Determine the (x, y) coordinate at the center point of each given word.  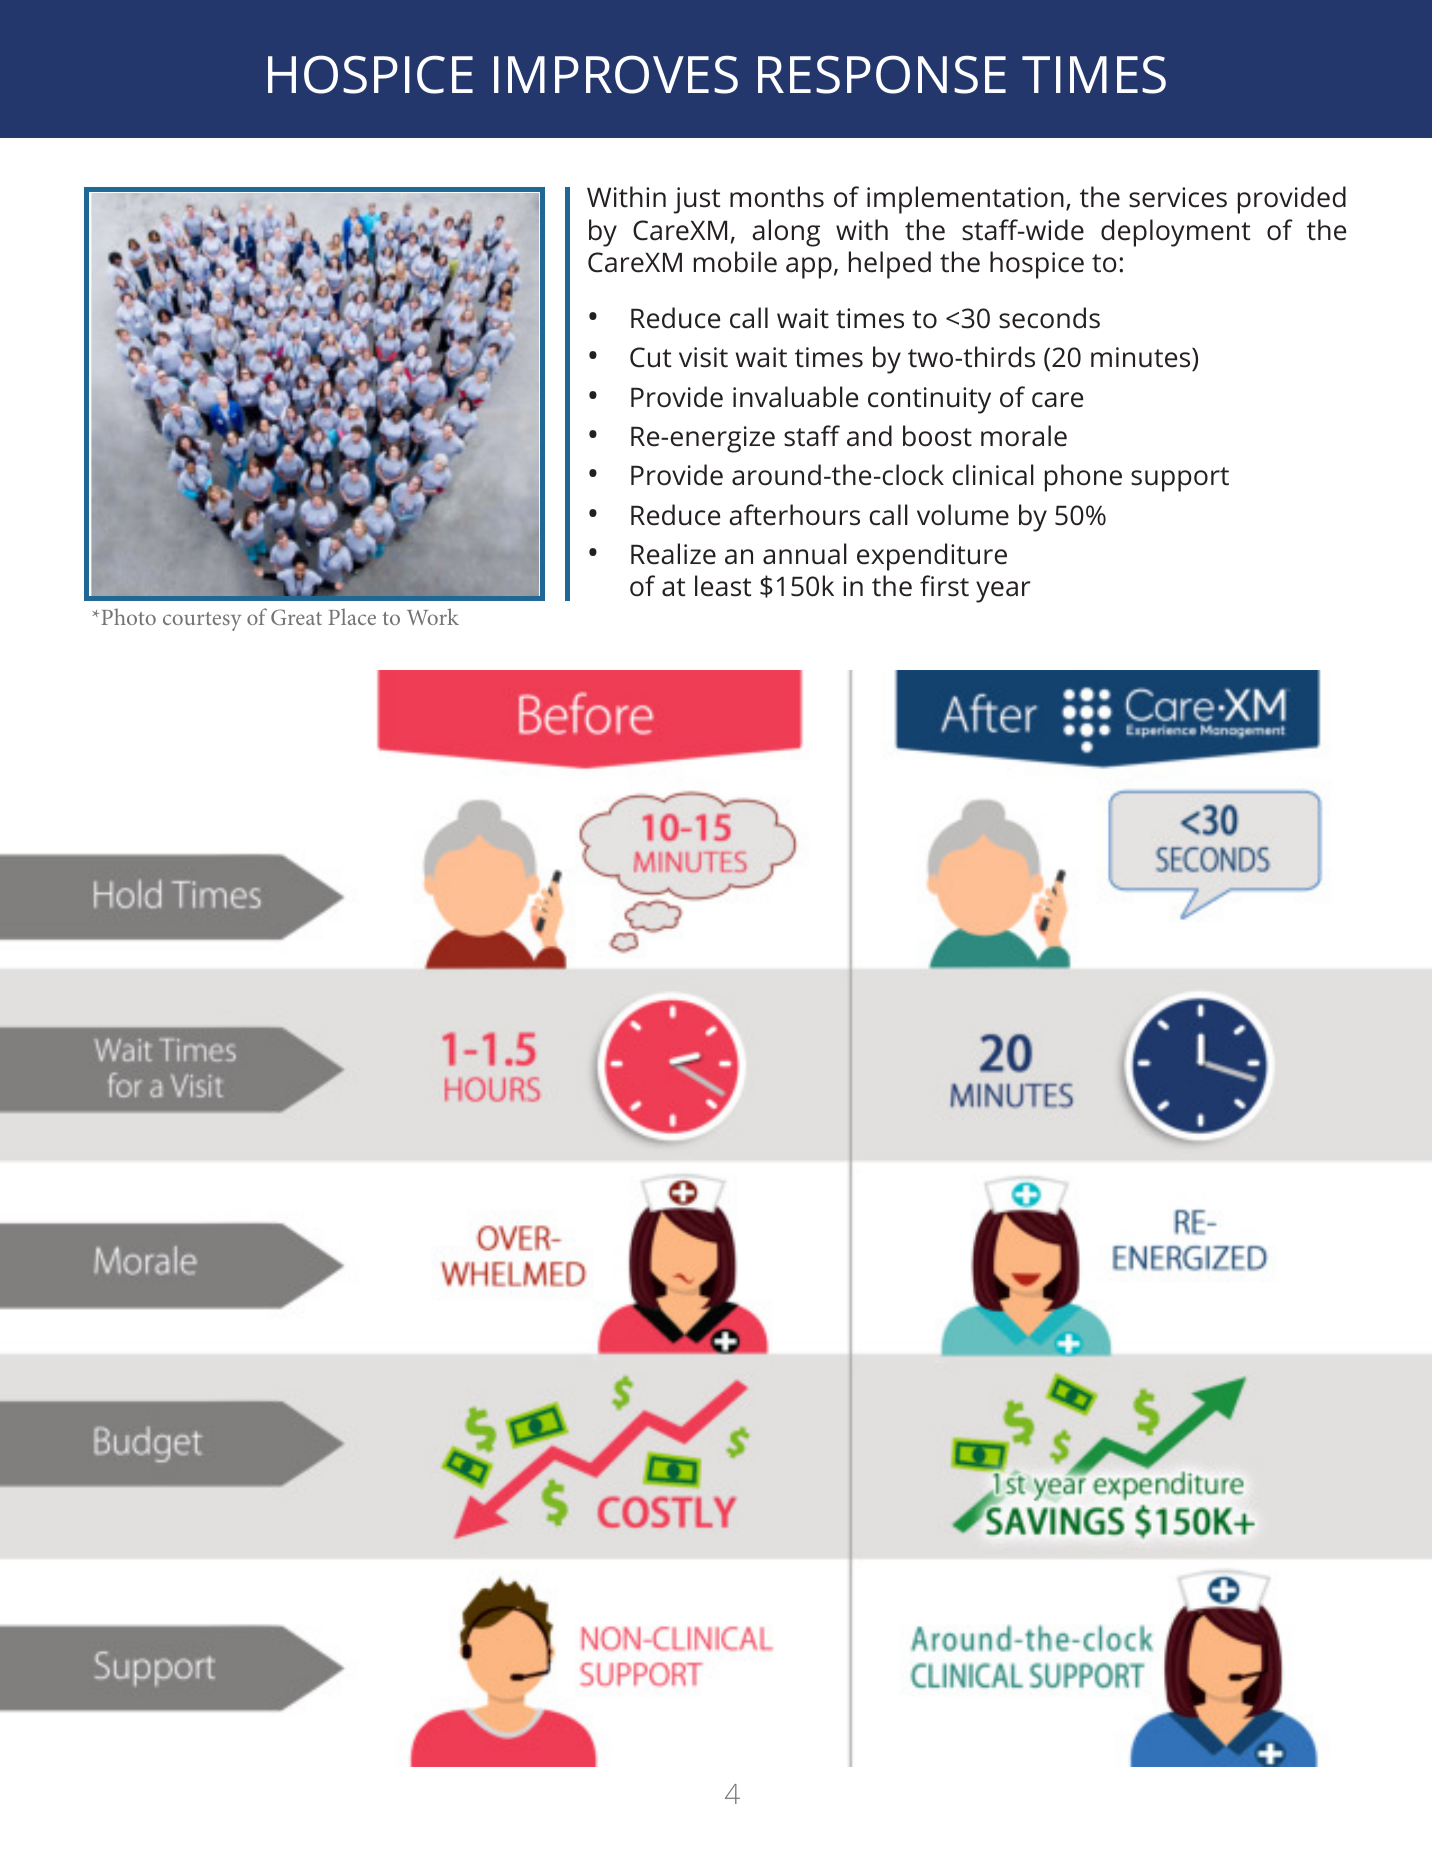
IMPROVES (616, 74)
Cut (650, 357)
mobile (735, 262)
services (1178, 197)
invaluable (795, 397)
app (809, 268)
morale (1024, 436)
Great (296, 617)
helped (890, 265)
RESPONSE (882, 74)
